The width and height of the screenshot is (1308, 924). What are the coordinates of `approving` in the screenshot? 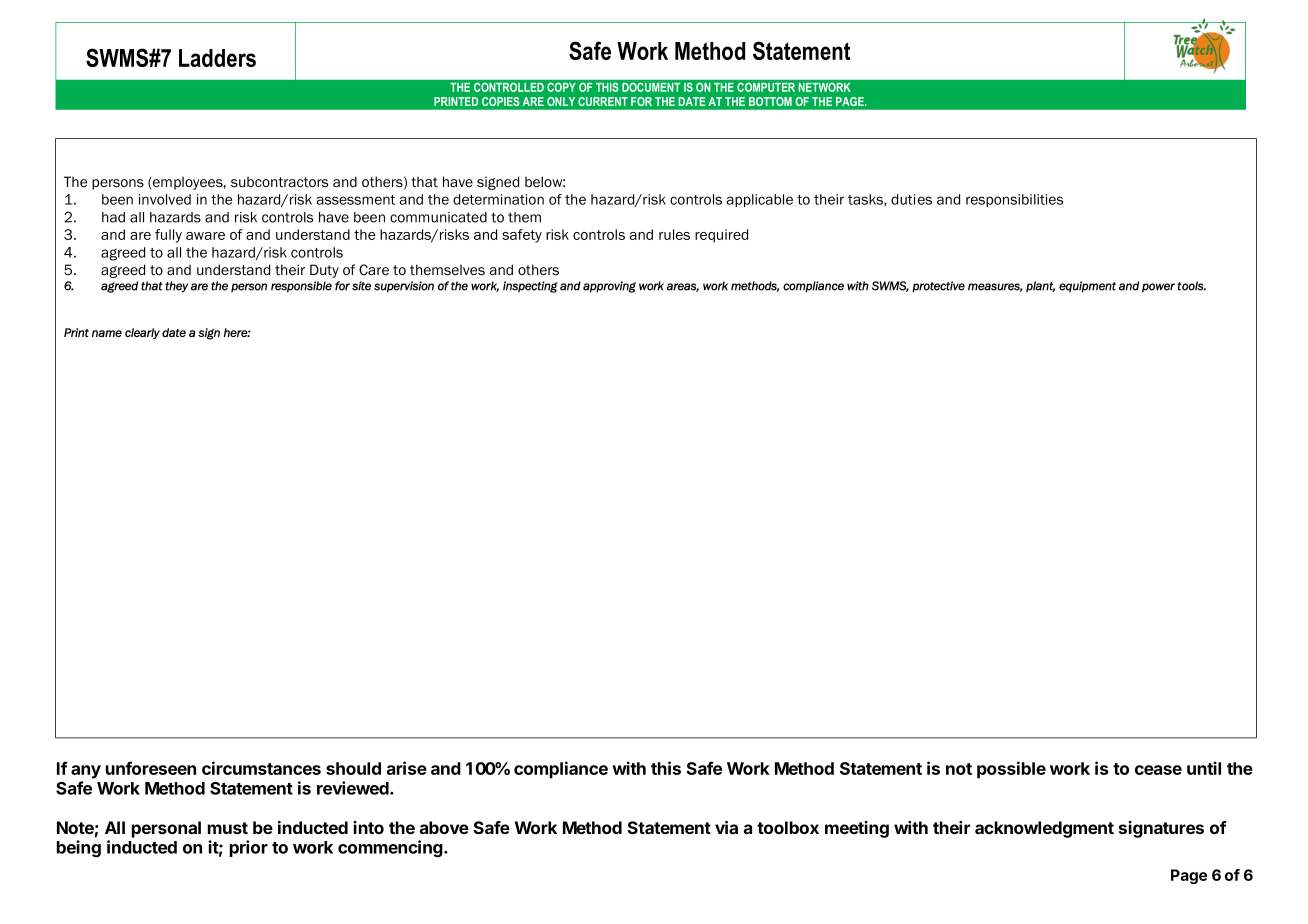 It's located at (609, 287).
